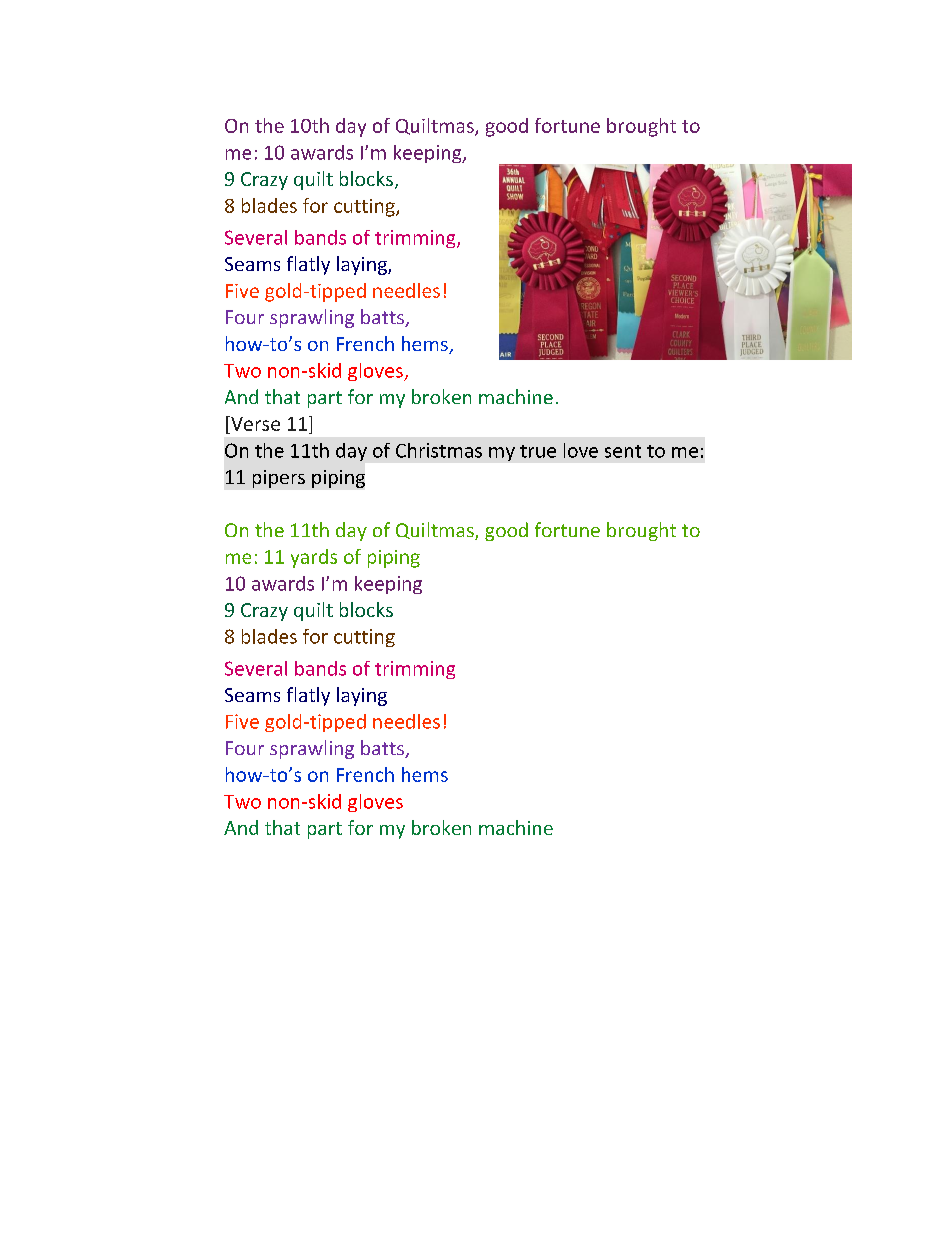 Image resolution: width=952 pixels, height=1233 pixels. What do you see at coordinates (279, 479) in the page?
I see `pipers` at bounding box center [279, 479].
